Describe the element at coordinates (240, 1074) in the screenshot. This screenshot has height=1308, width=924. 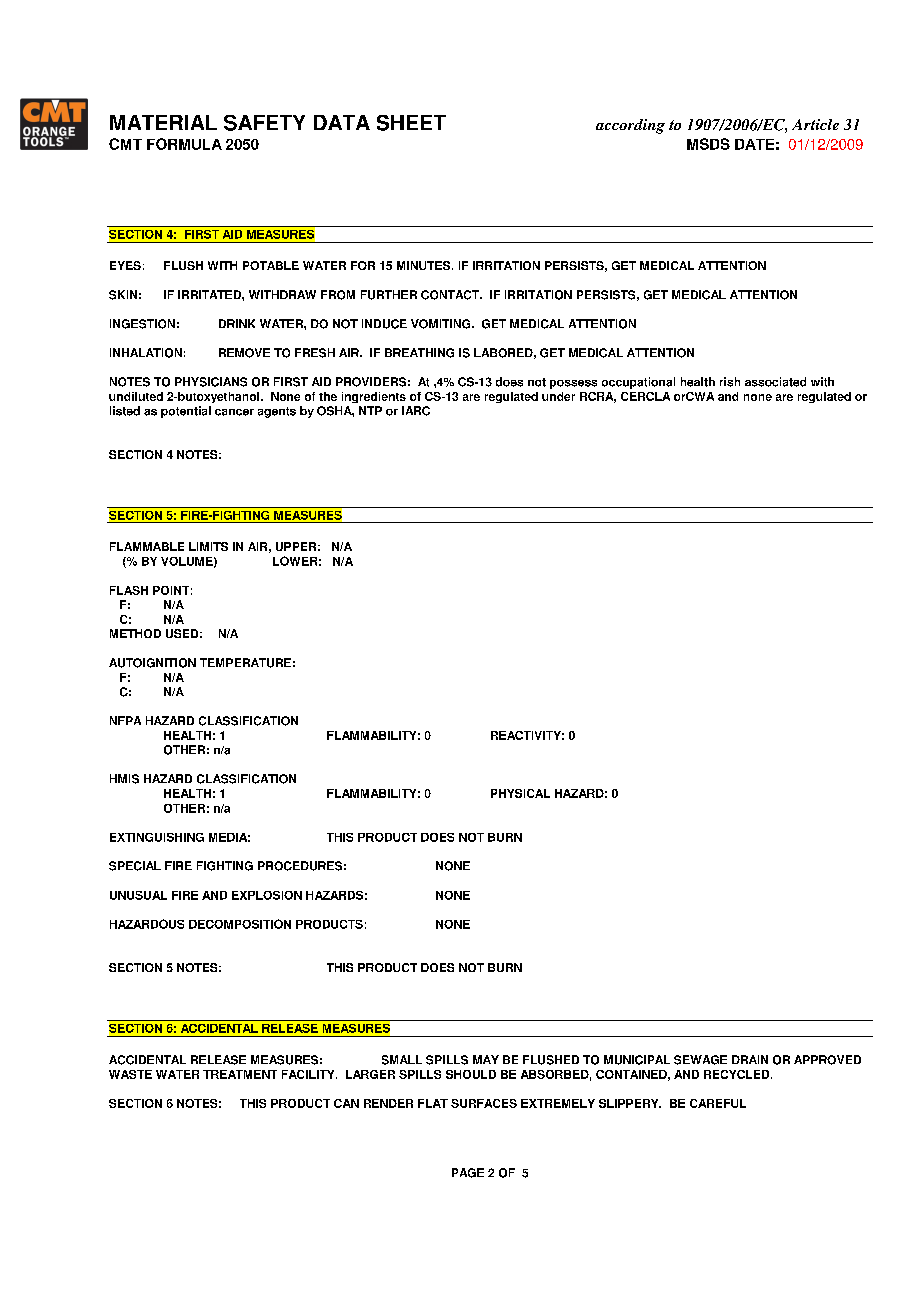
I see `TREATMENT` at that location.
